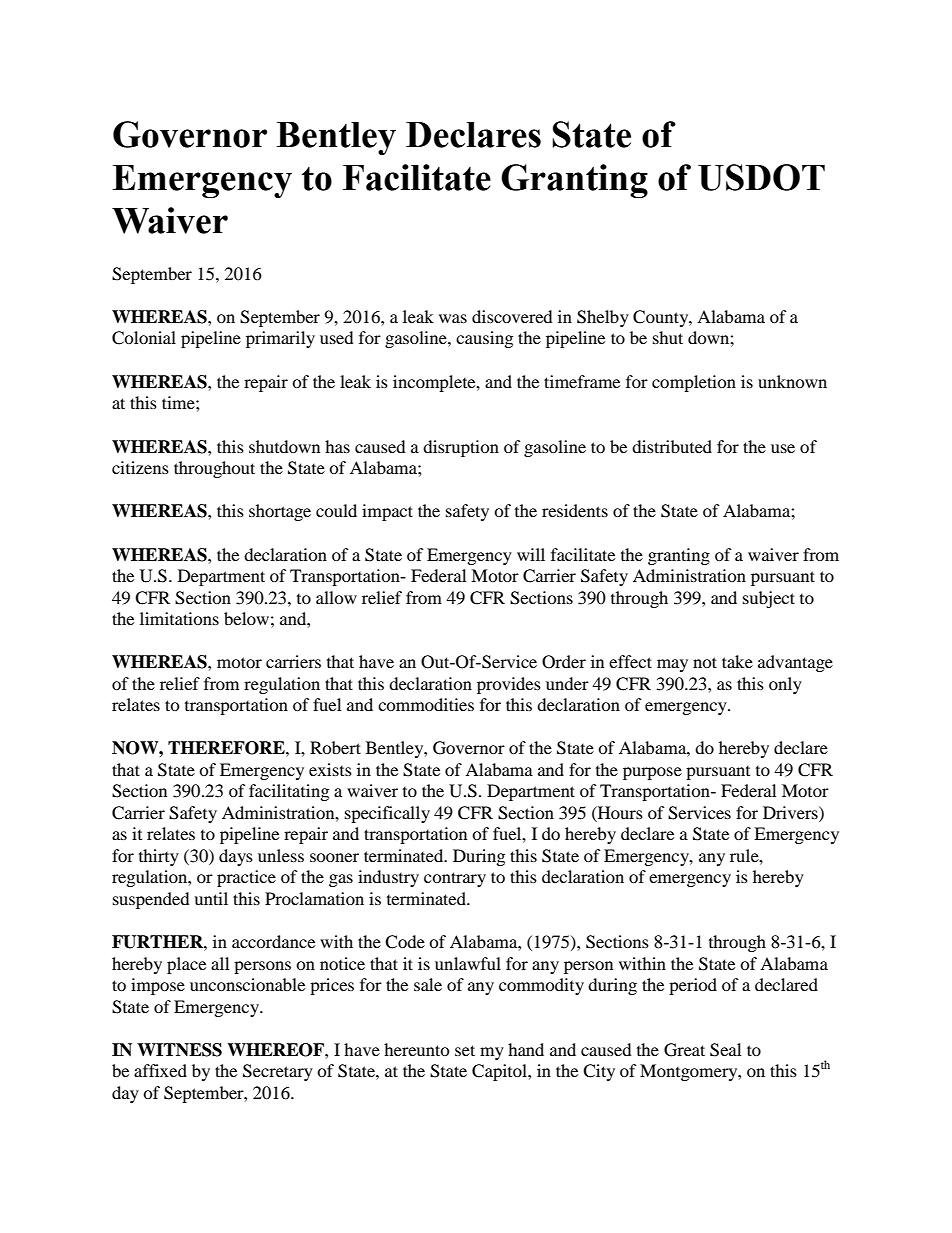 Image resolution: width=952 pixels, height=1233 pixels. Describe the element at coordinates (465, 1050) in the page. I see `set` at that location.
